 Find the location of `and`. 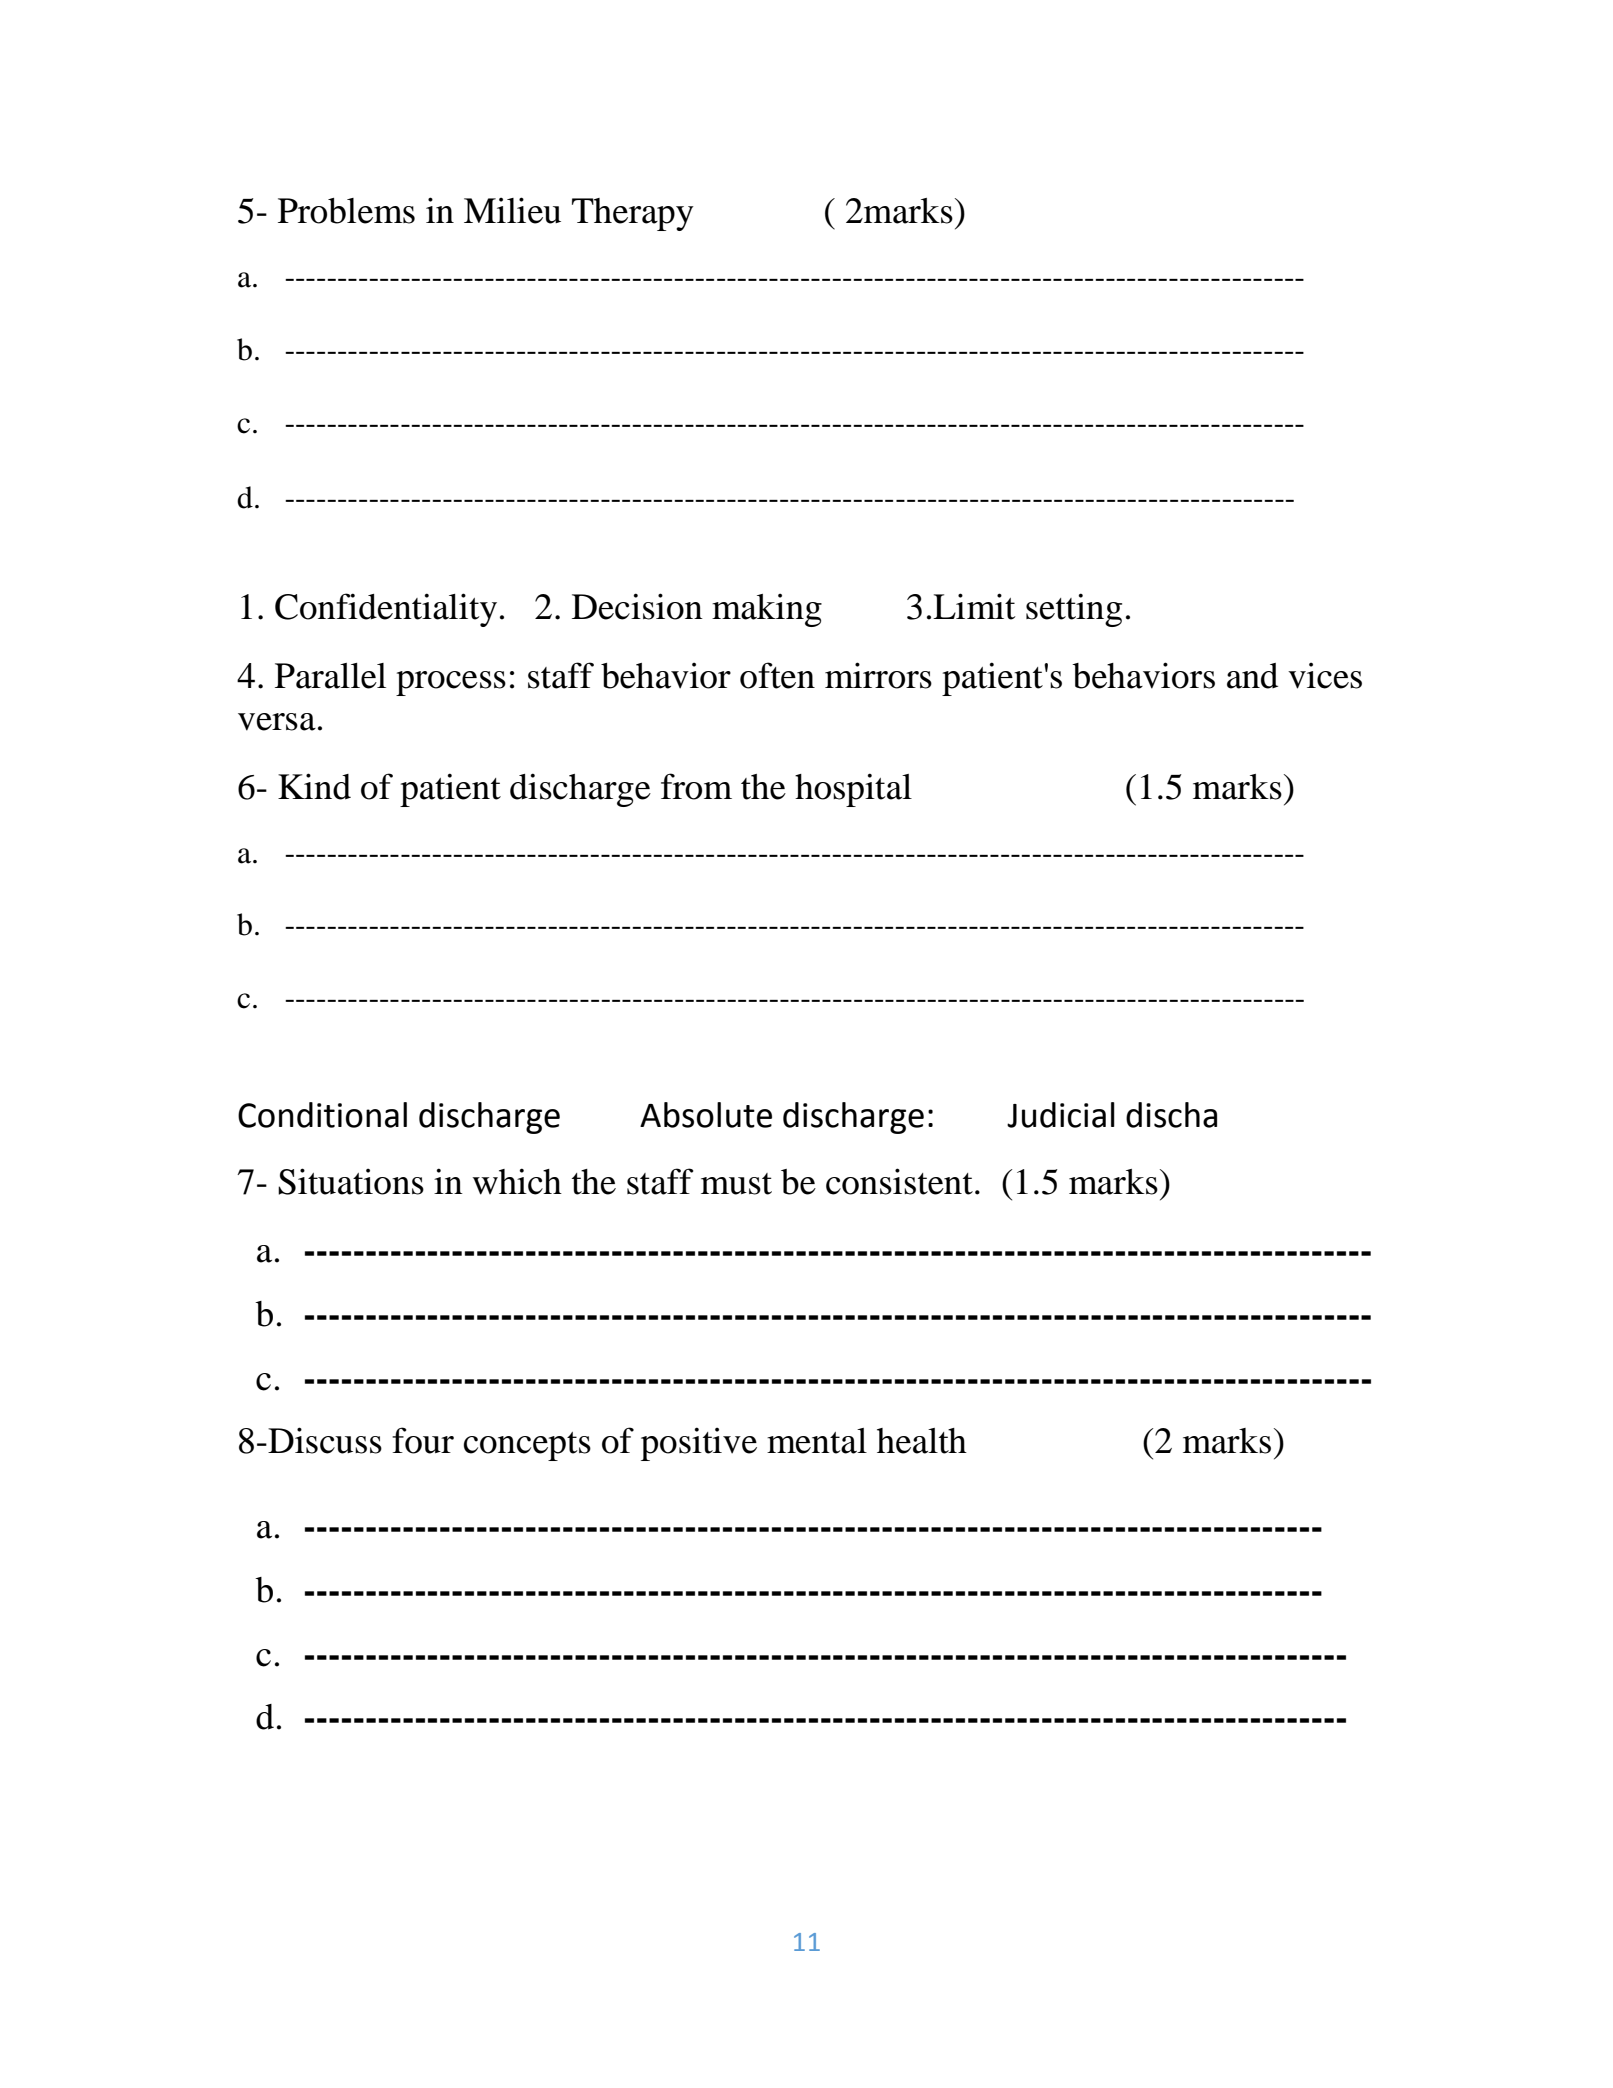

and is located at coordinates (1252, 676).
